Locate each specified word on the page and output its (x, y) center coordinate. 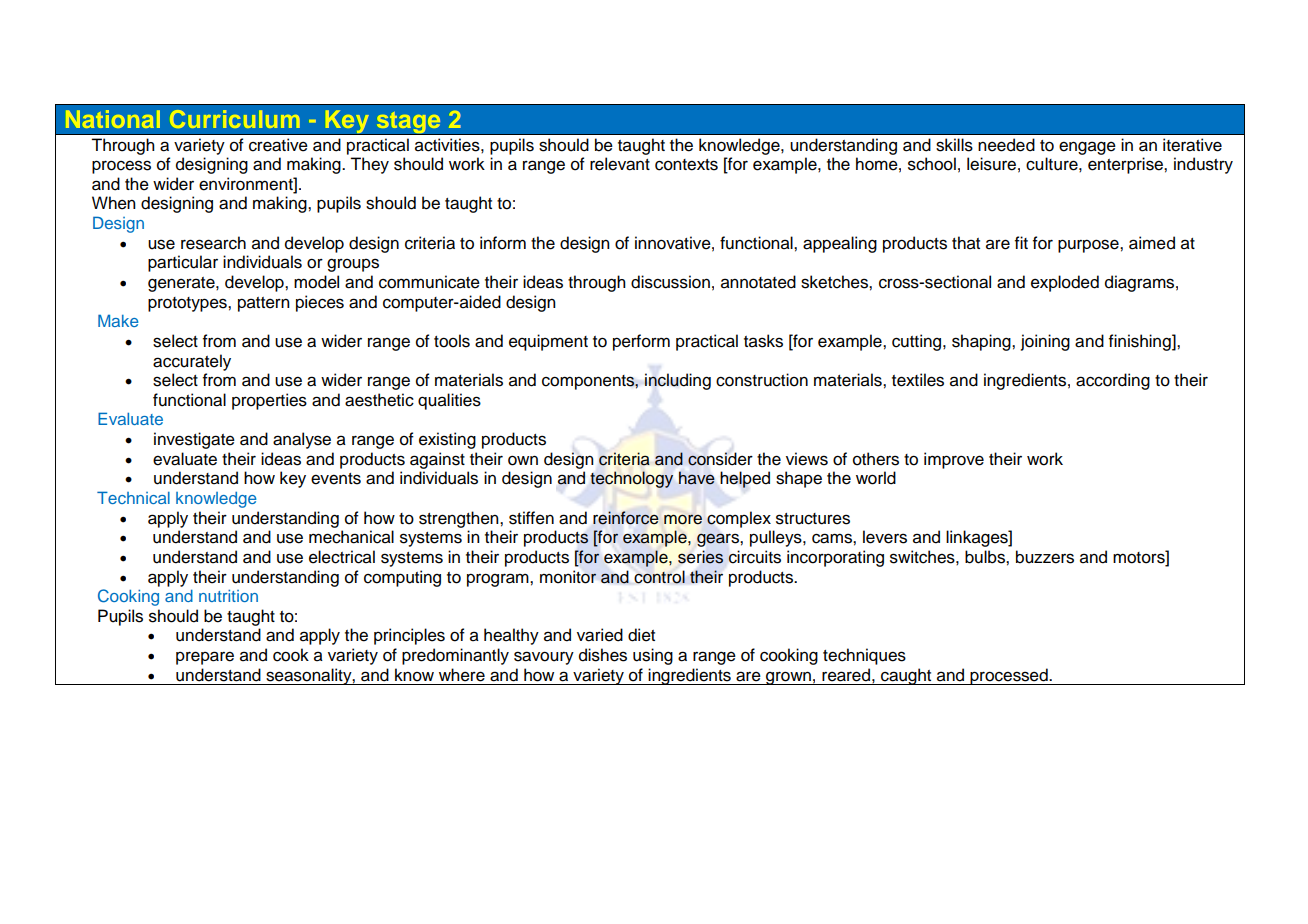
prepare (205, 658)
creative (278, 145)
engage (1087, 148)
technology (631, 479)
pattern (264, 304)
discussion (670, 282)
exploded (1065, 283)
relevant (620, 164)
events (336, 479)
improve (954, 460)
